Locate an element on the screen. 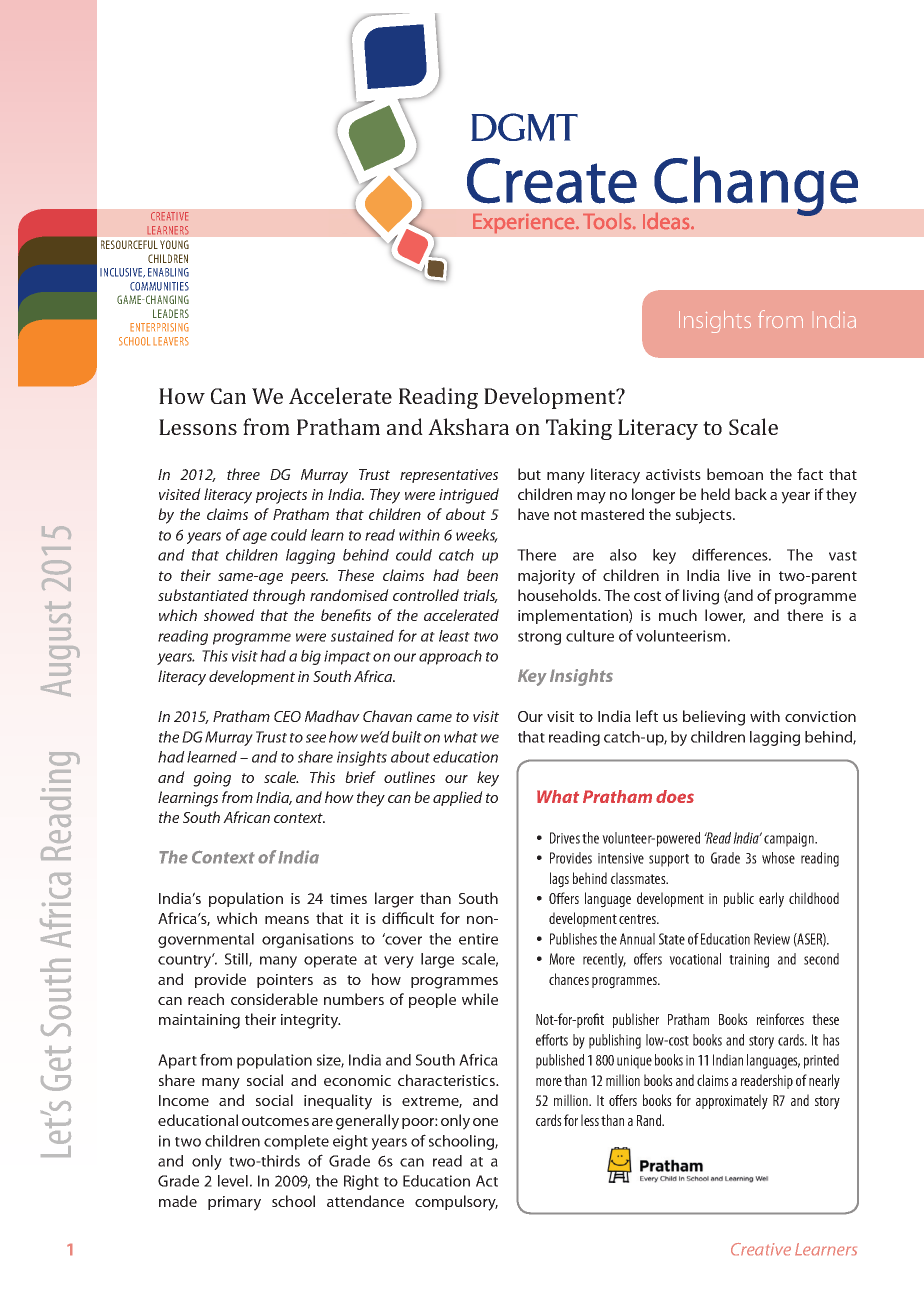 The height and width of the screenshot is (1308, 924). whose is located at coordinates (778, 858).
